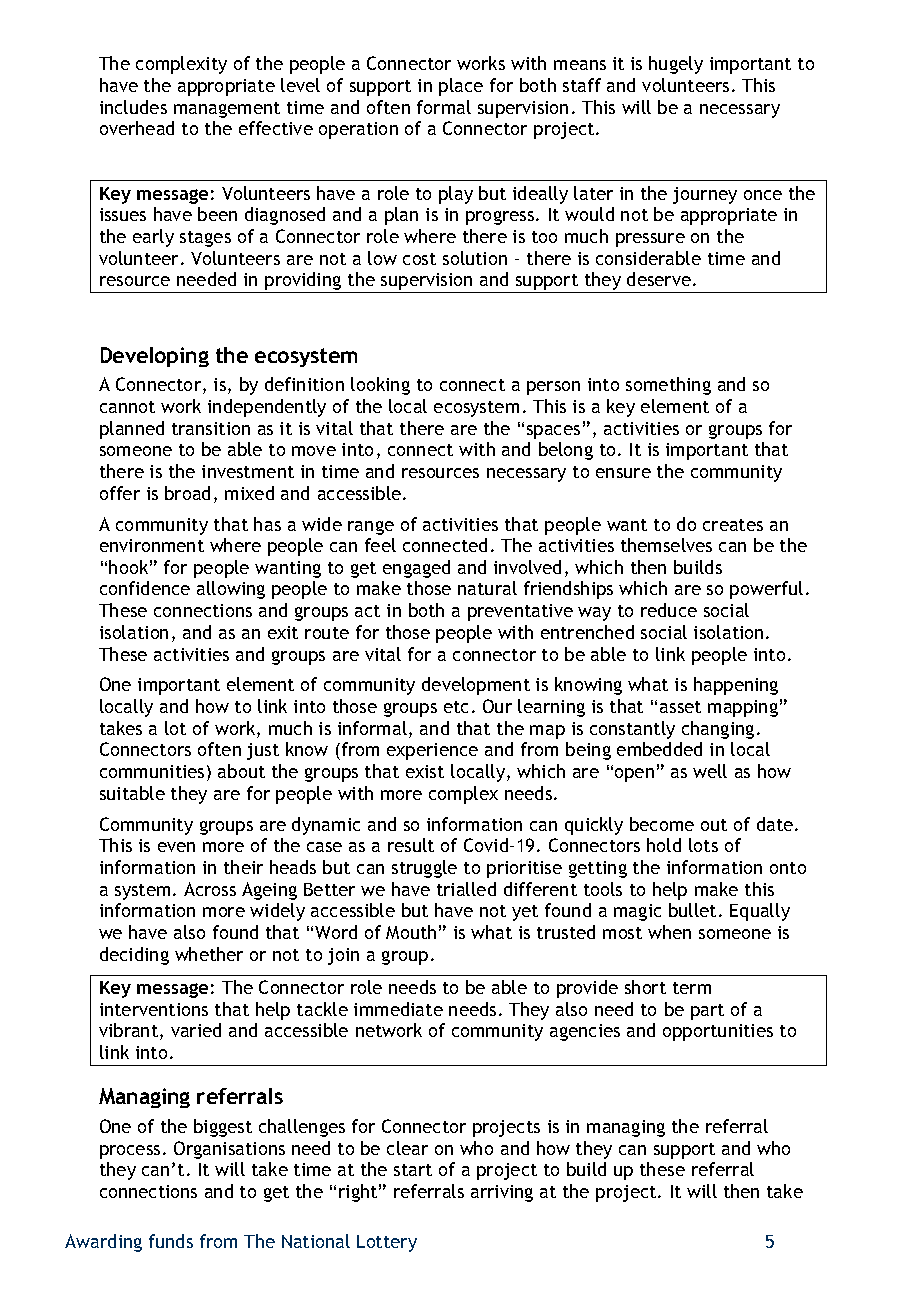  Describe the element at coordinates (710, 771) in the document. I see `well` at that location.
